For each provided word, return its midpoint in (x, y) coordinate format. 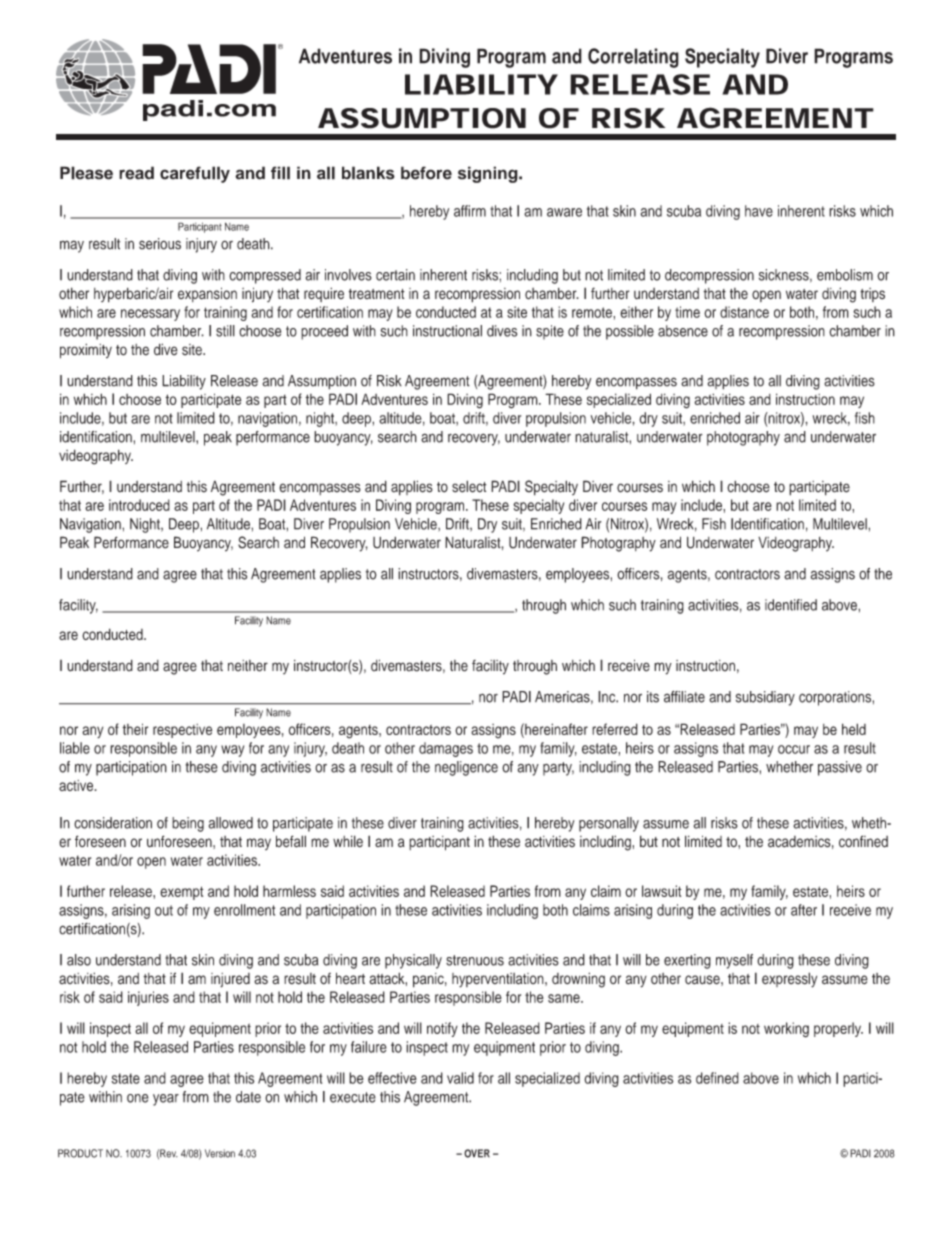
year (166, 1100)
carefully (195, 174)
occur (794, 749)
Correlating (633, 58)
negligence (466, 768)
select (469, 486)
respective (182, 731)
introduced (139, 505)
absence (683, 331)
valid (460, 1078)
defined (717, 1078)
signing (489, 174)
